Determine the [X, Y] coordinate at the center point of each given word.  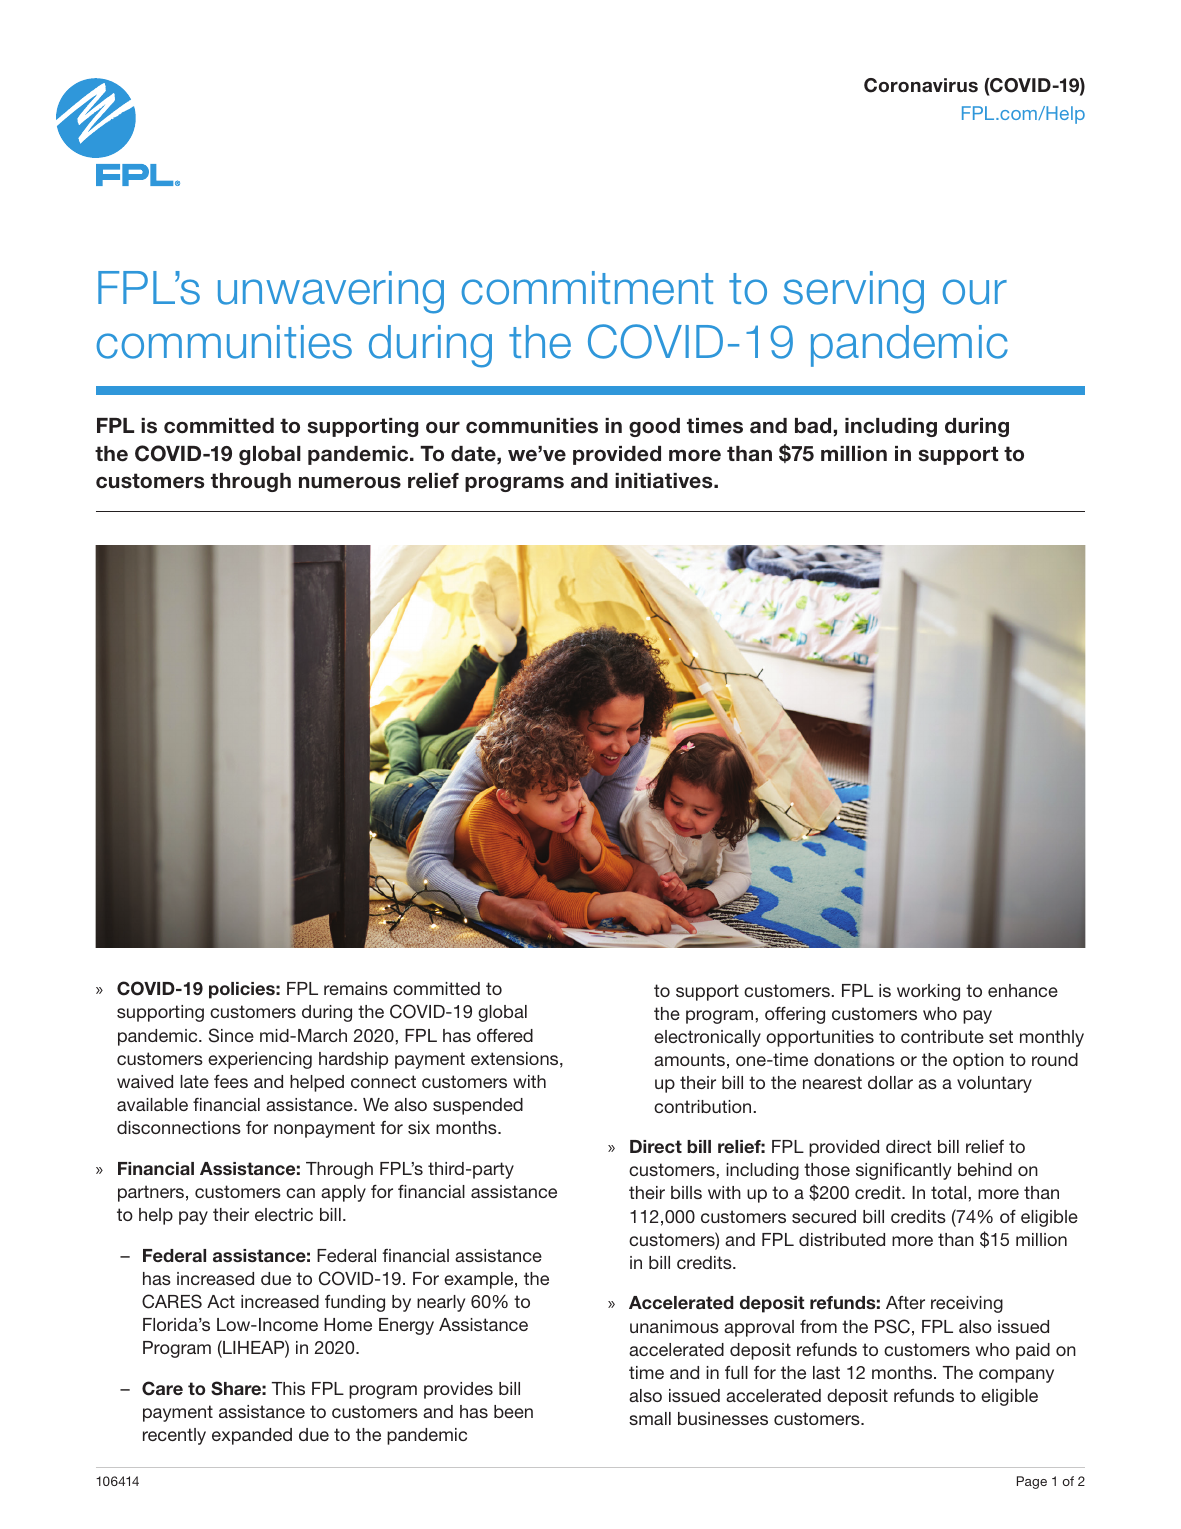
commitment [587, 288]
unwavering [331, 292]
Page [1032, 1482]
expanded [252, 1436]
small [650, 1418]
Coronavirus [921, 85]
